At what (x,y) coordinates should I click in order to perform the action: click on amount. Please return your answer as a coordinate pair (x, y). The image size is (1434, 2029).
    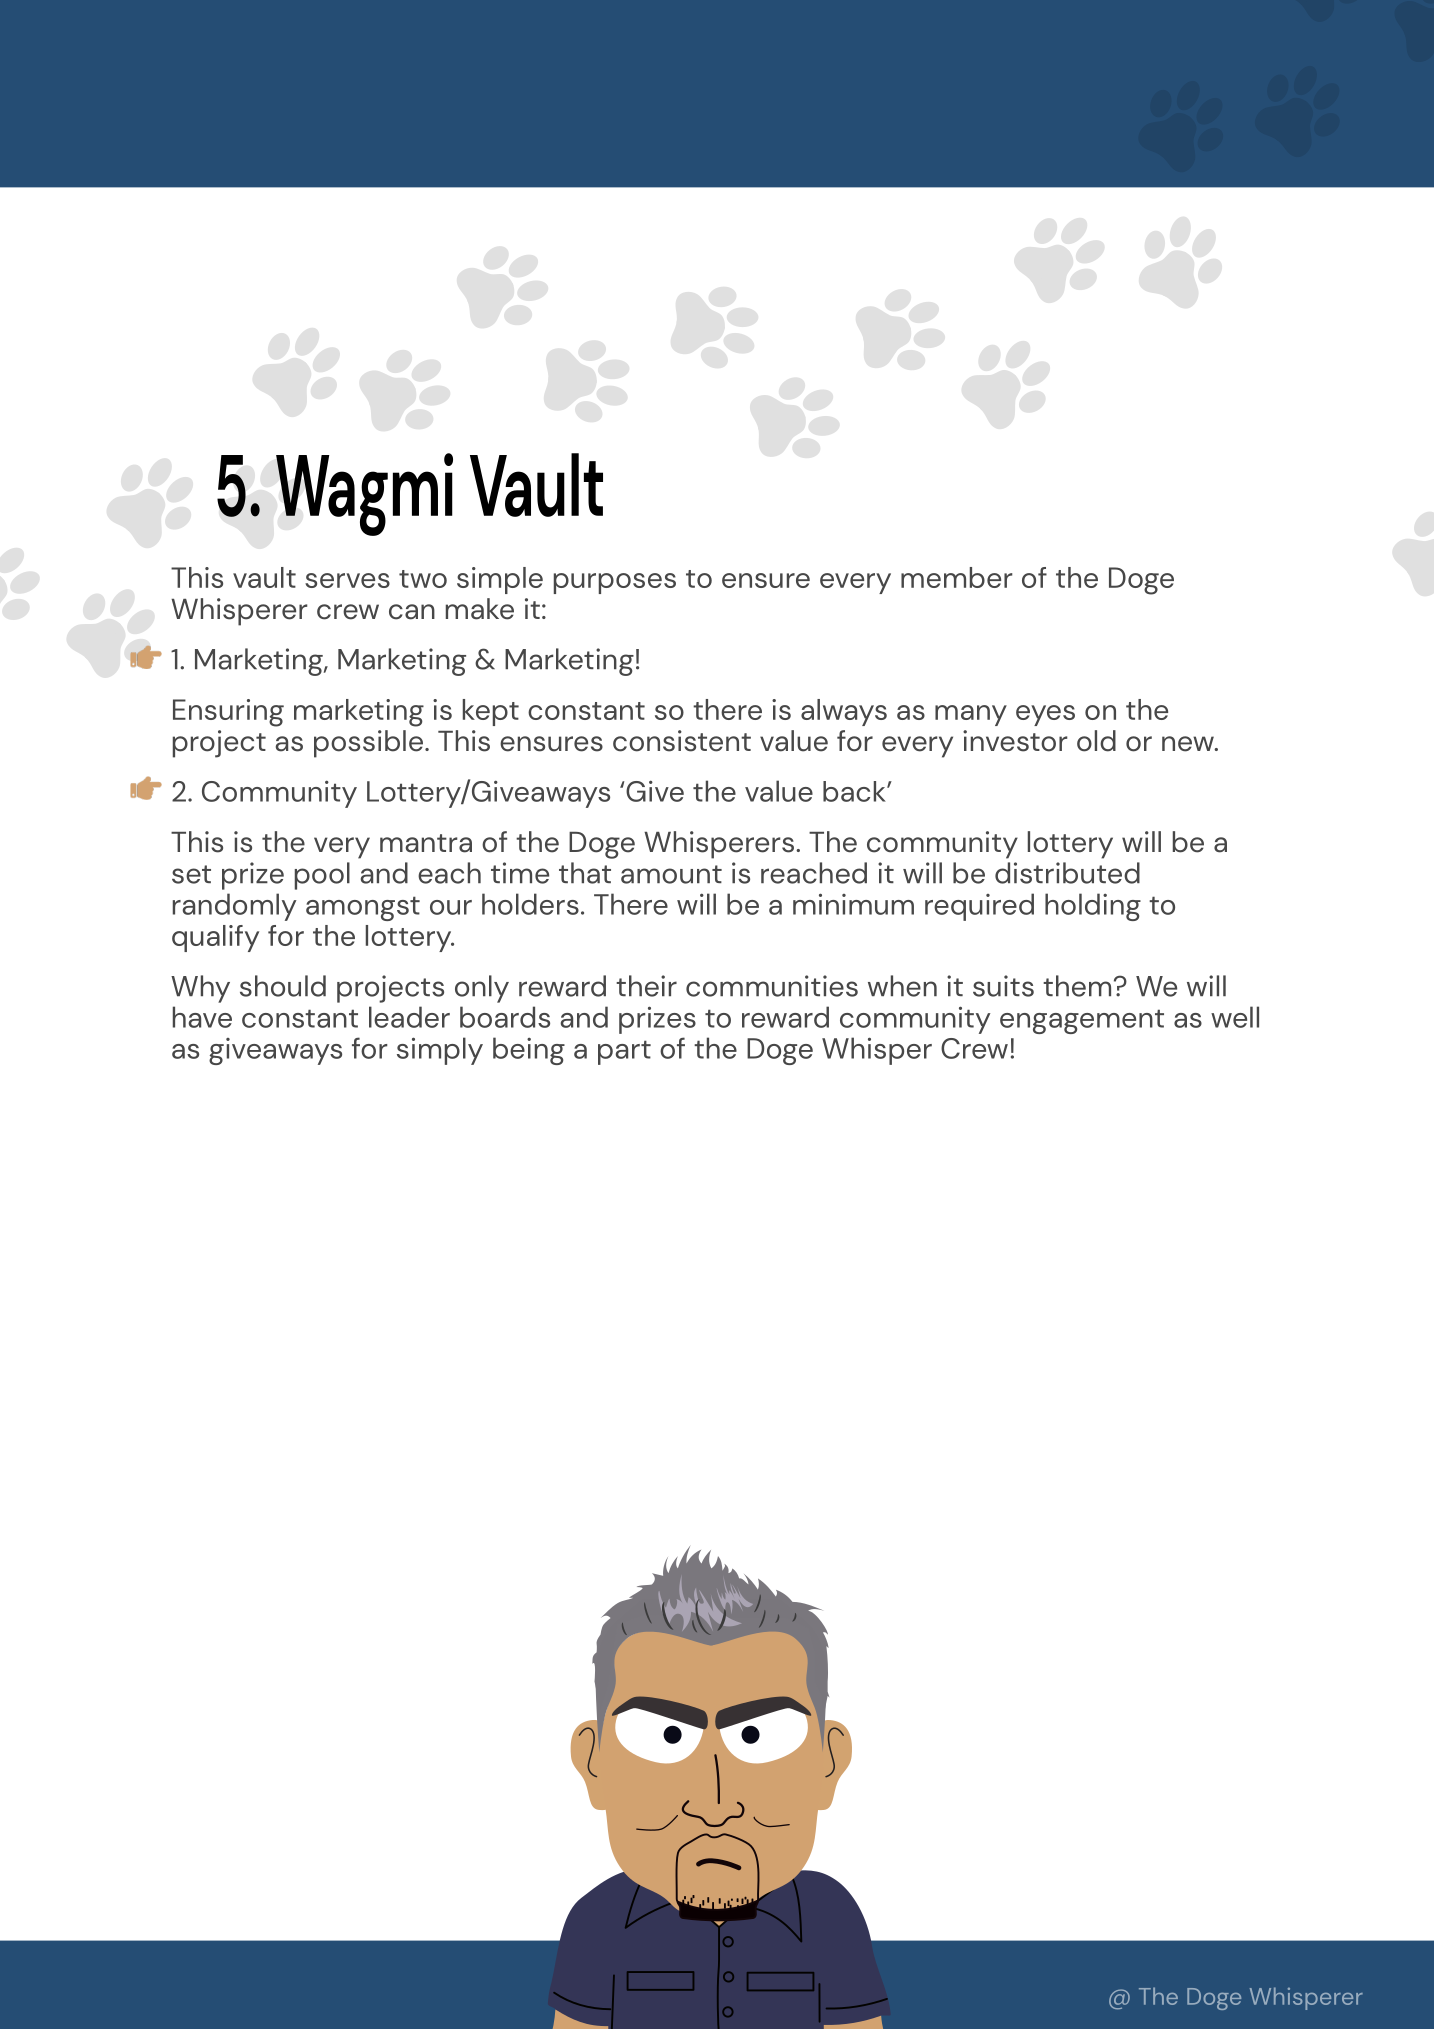
    Looking at the image, I should click on (671, 874).
